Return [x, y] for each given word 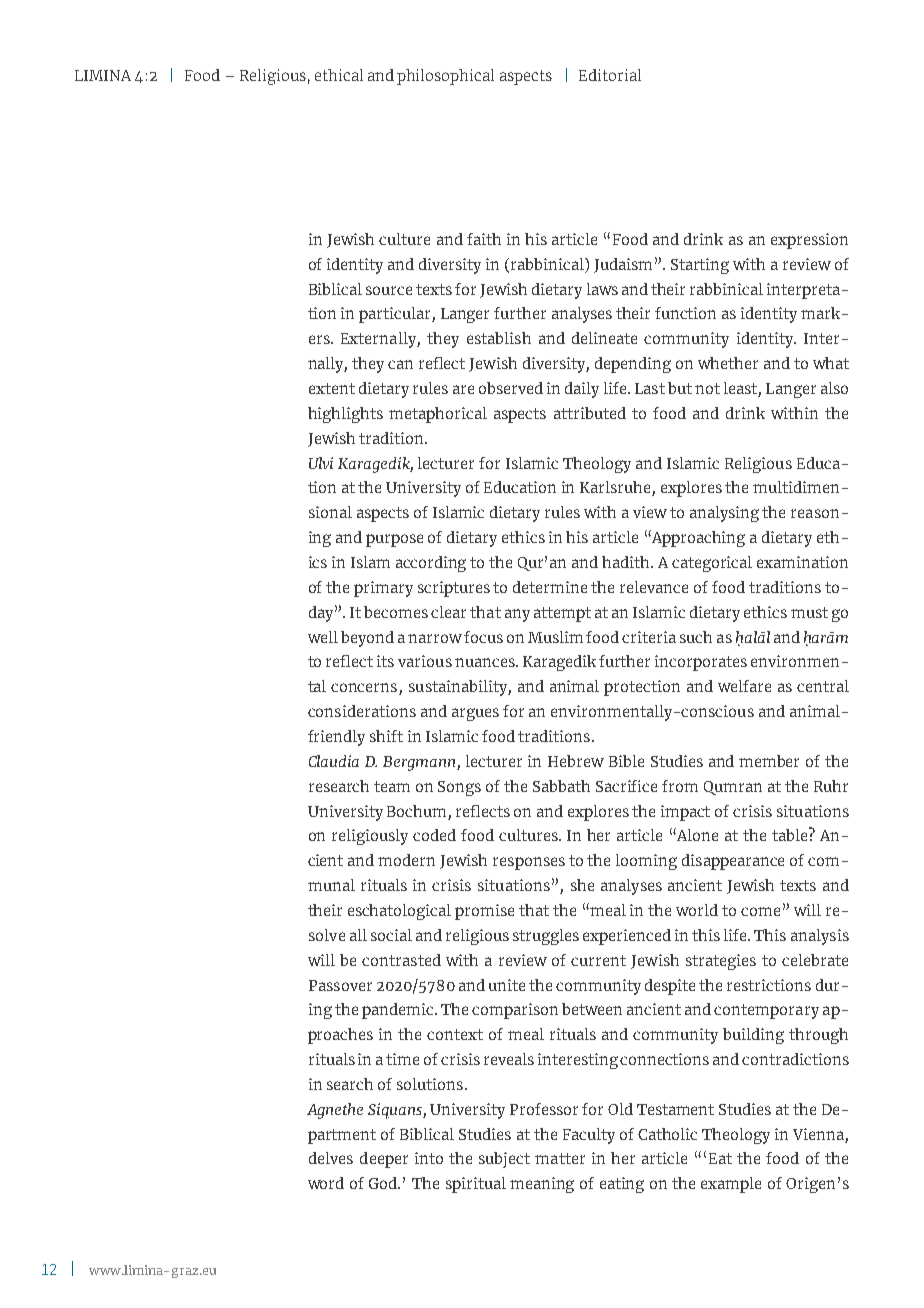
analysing [724, 514]
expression [809, 241]
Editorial [610, 75]
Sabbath [561, 786]
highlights [345, 415]
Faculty [589, 1136]
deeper [384, 1160]
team [392, 786]
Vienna [818, 1134]
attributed [590, 413]
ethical [339, 75]
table [791, 834]
